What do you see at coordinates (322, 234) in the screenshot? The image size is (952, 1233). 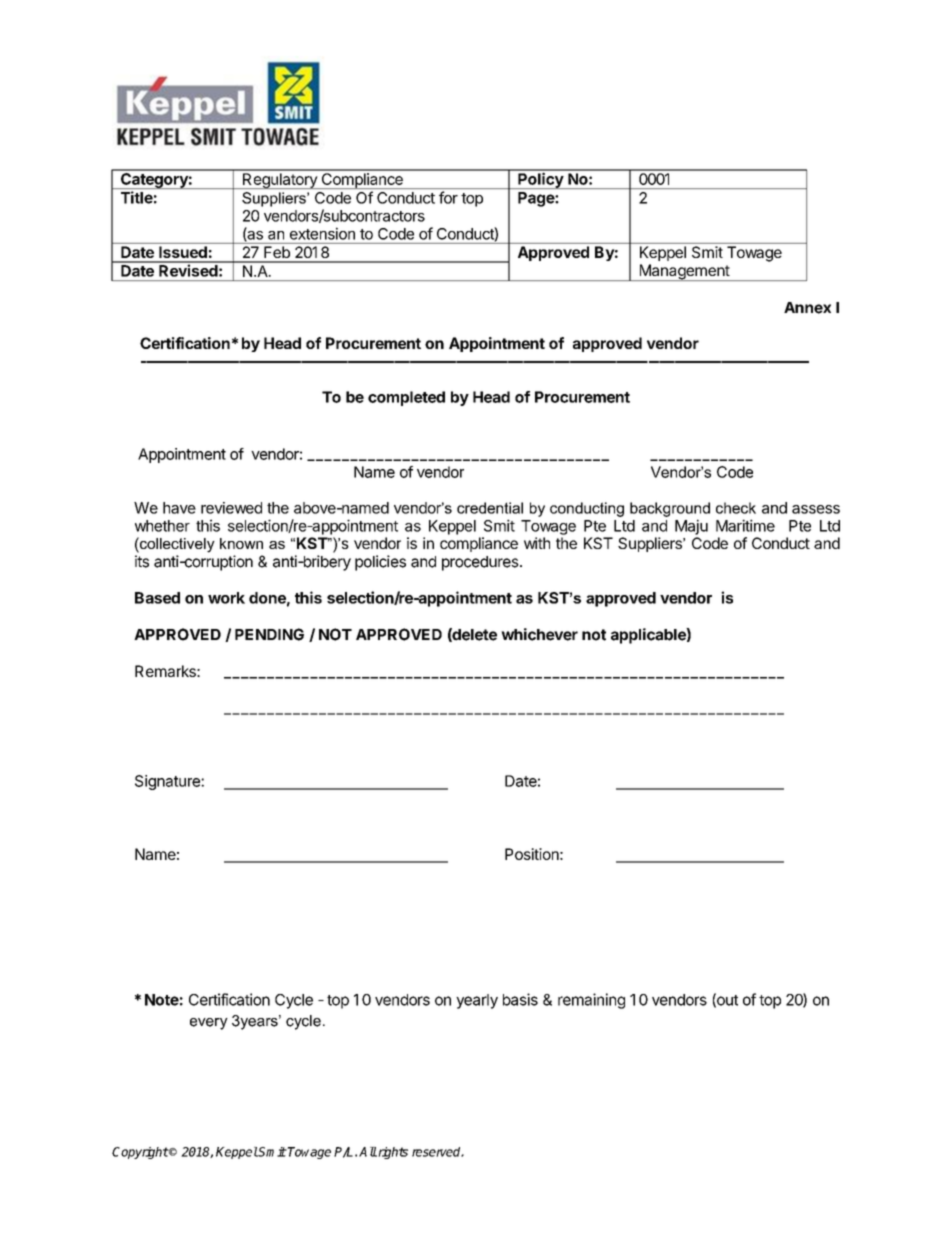 I see `extension` at bounding box center [322, 234].
